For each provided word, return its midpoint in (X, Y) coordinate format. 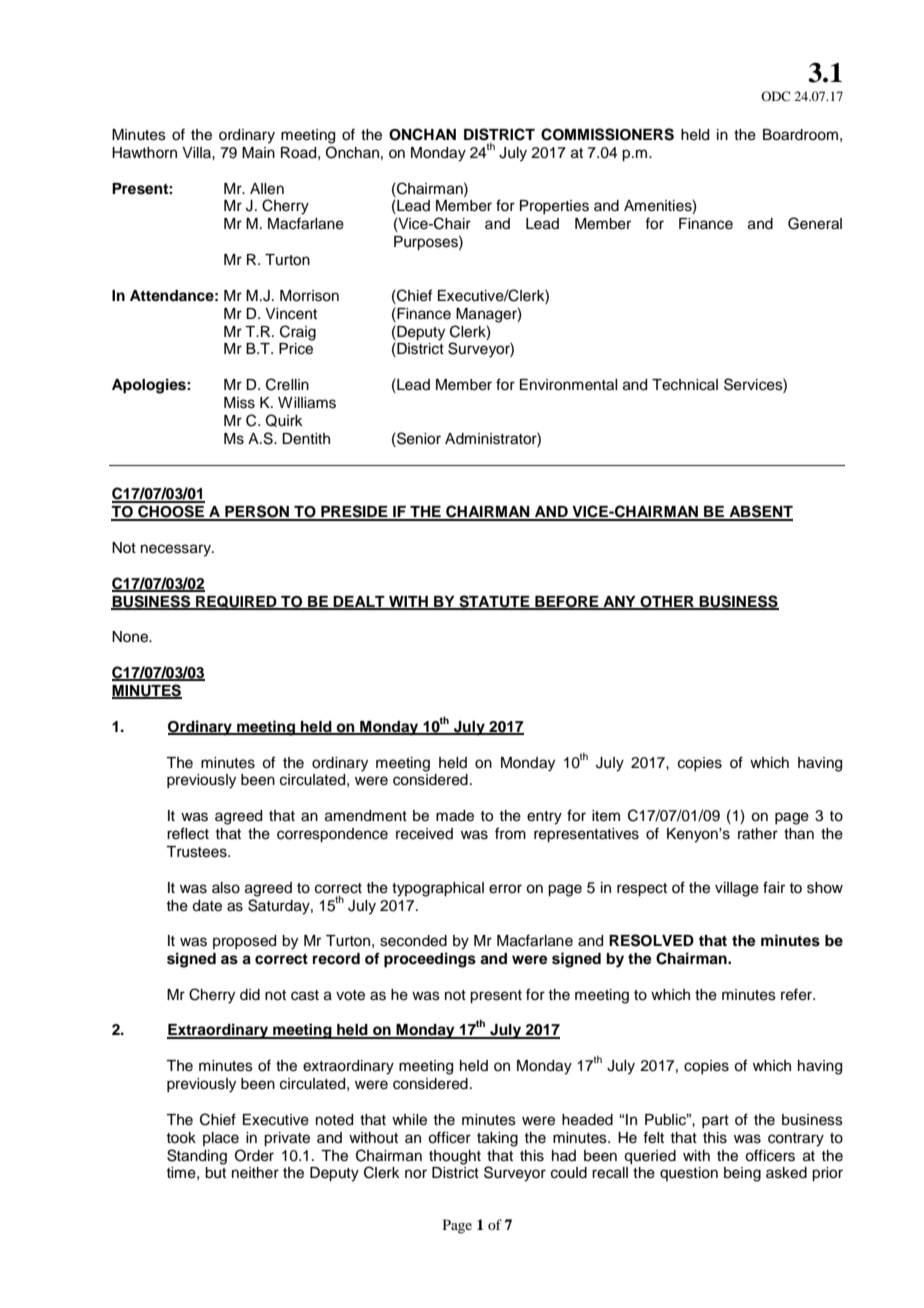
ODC (775, 96)
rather (758, 834)
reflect (188, 833)
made (455, 816)
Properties (554, 207)
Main (258, 152)
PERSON (257, 512)
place (221, 1139)
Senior (418, 438)
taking (497, 1139)
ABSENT (760, 512)
